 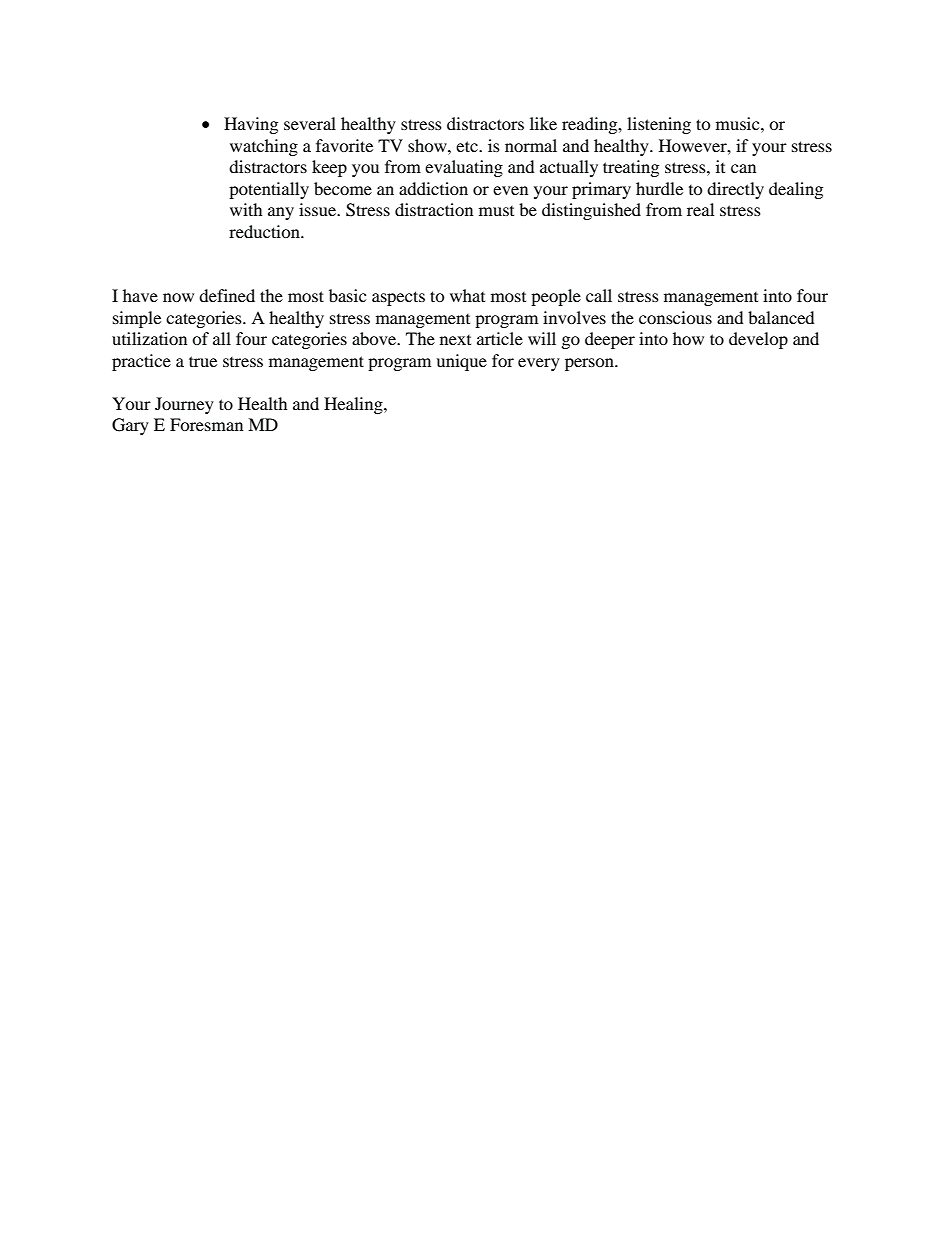 What do you see at coordinates (468, 146) in the screenshot?
I see `etc` at bounding box center [468, 146].
